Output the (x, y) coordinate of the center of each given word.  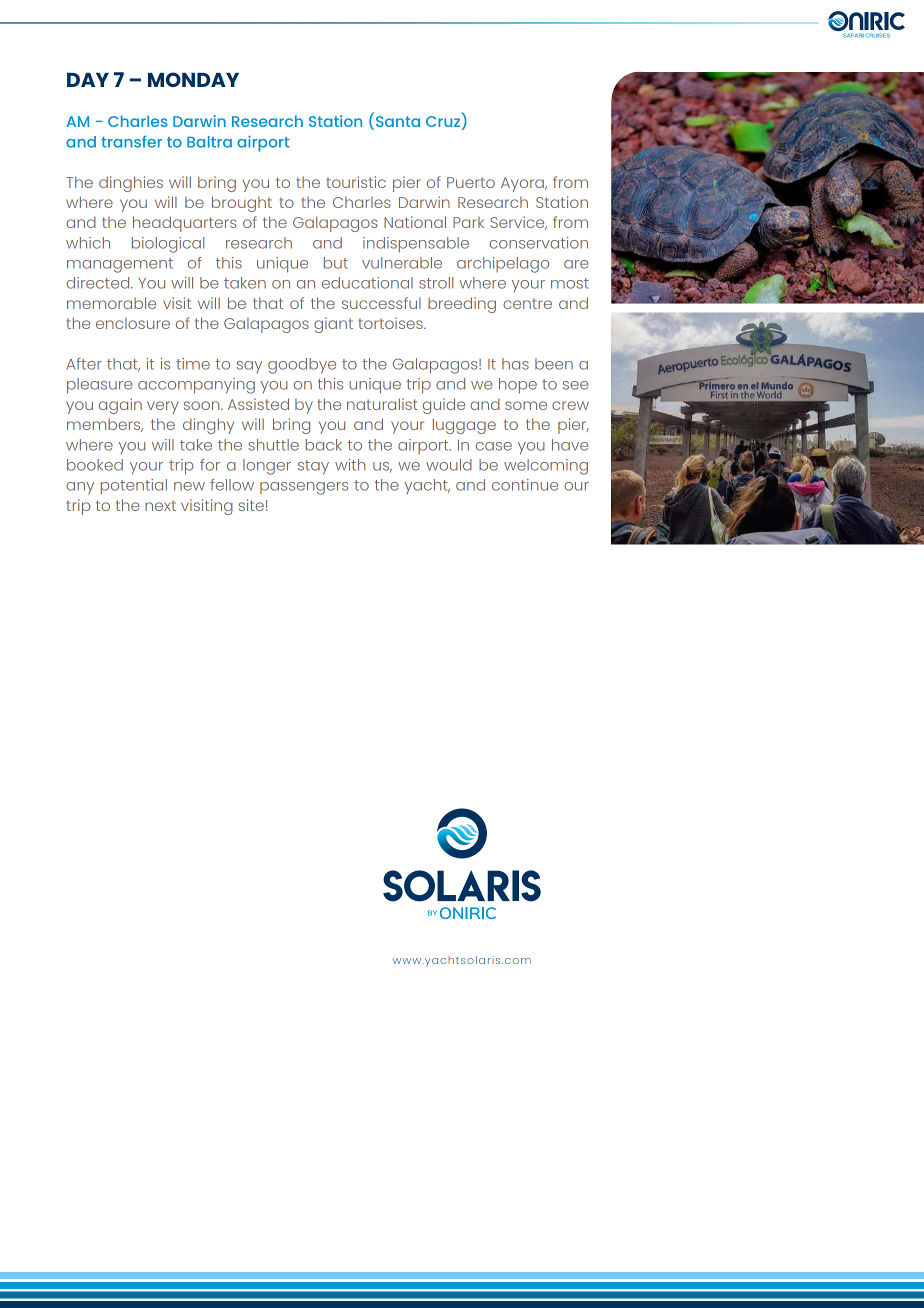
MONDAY (193, 79)
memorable (111, 303)
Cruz (443, 121)
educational (367, 283)
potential (134, 487)
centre (527, 303)
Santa (398, 121)
